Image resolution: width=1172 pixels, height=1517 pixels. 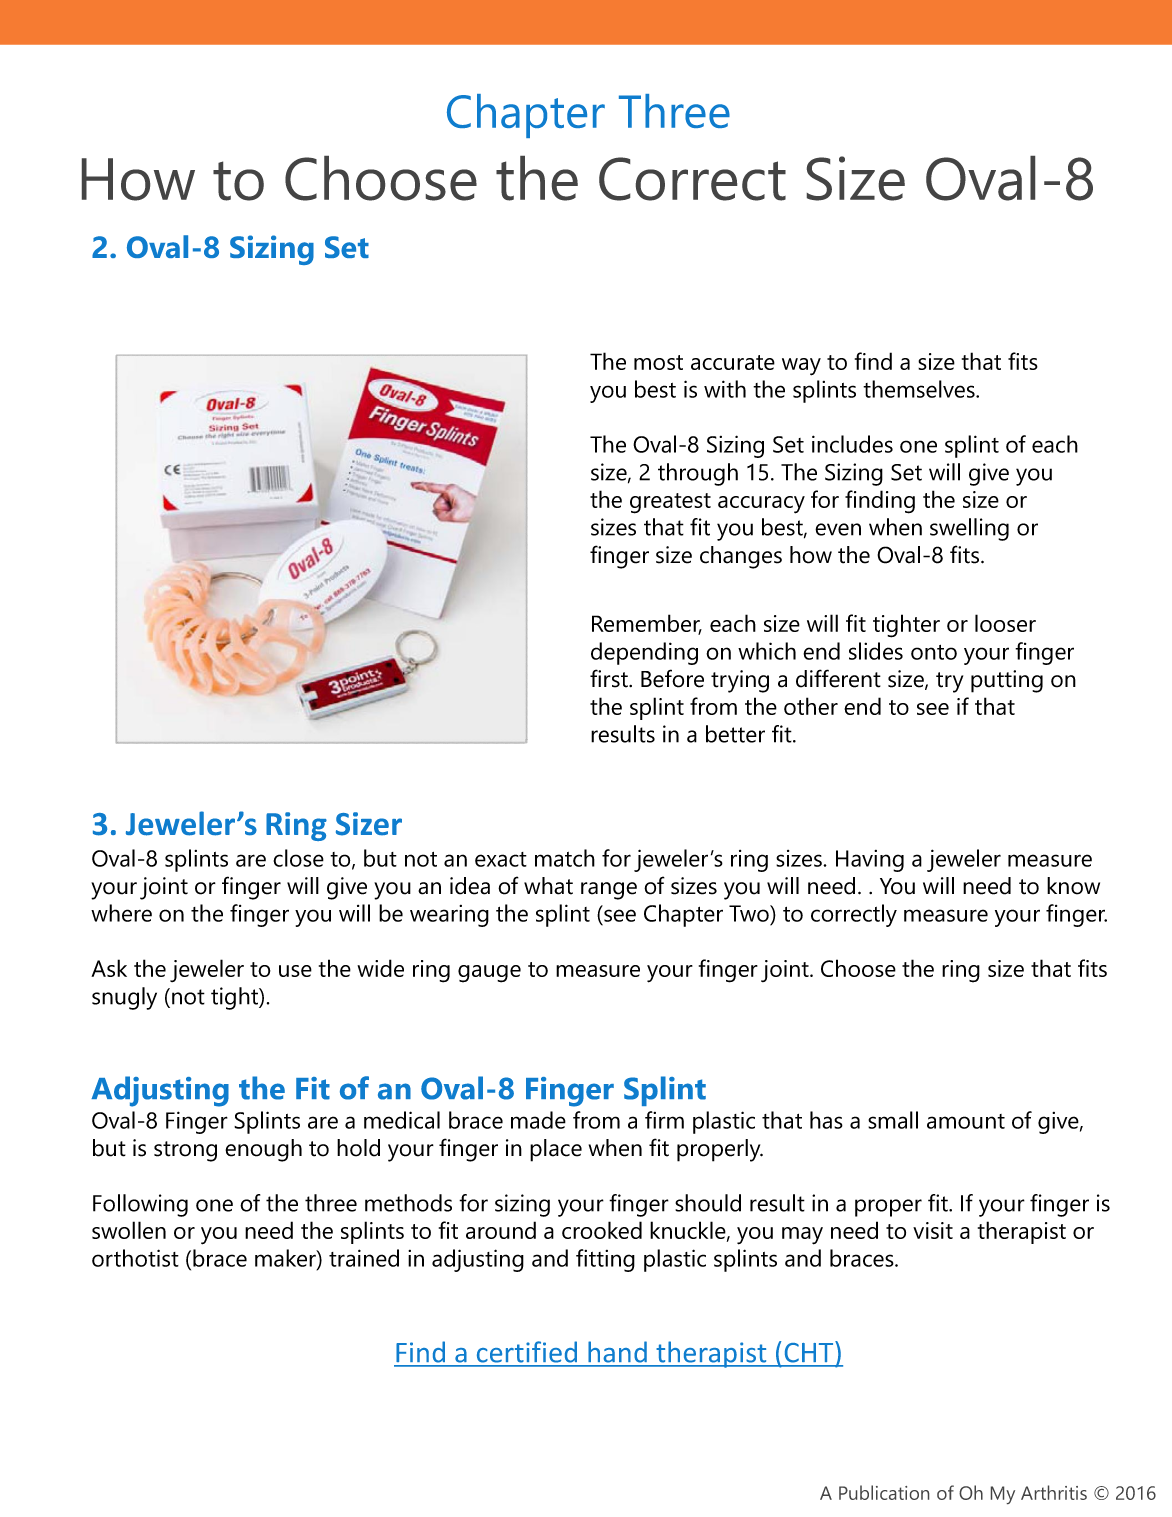 I want to click on amount, so click(x=966, y=1121).
